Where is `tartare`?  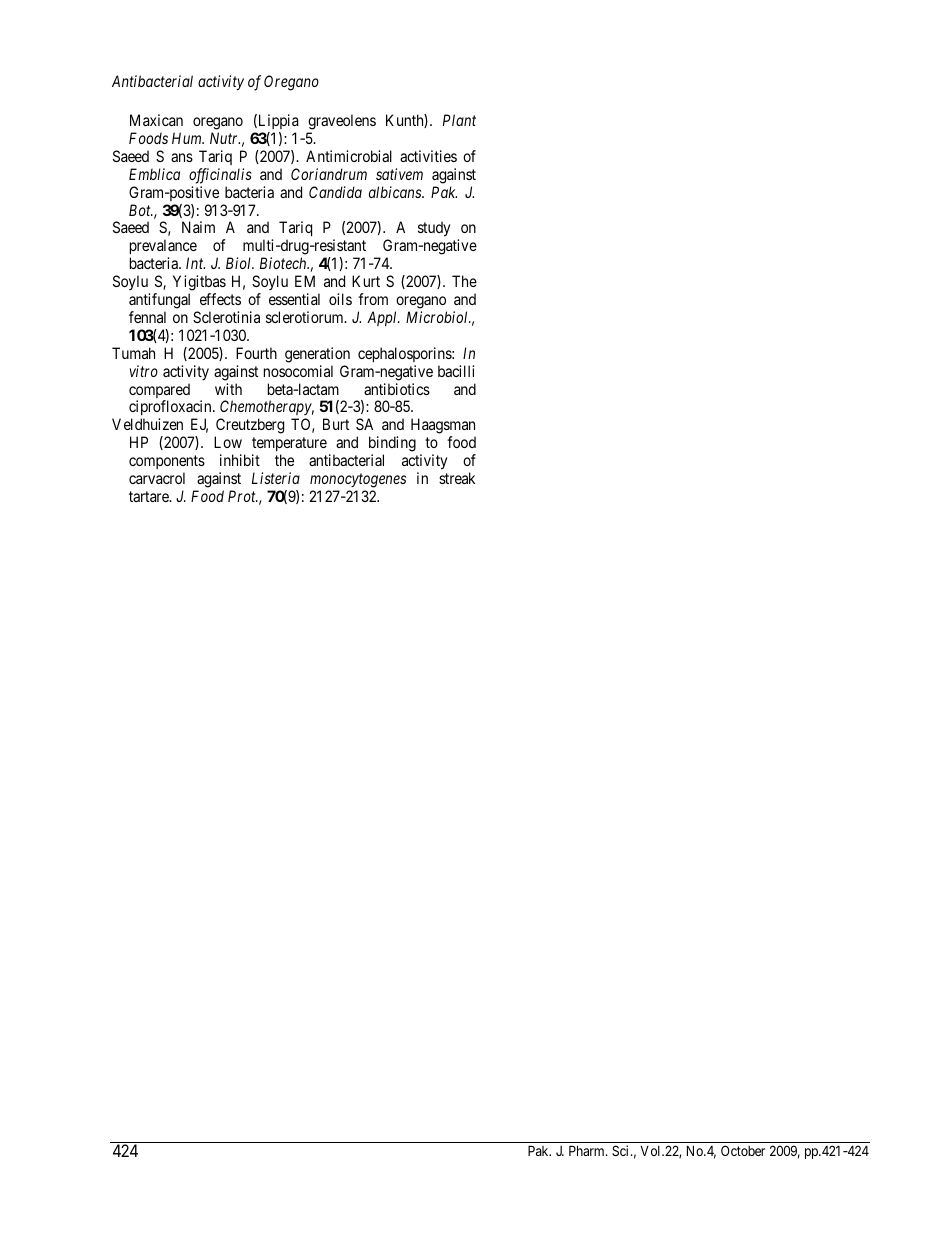 tartare is located at coordinates (150, 496).
